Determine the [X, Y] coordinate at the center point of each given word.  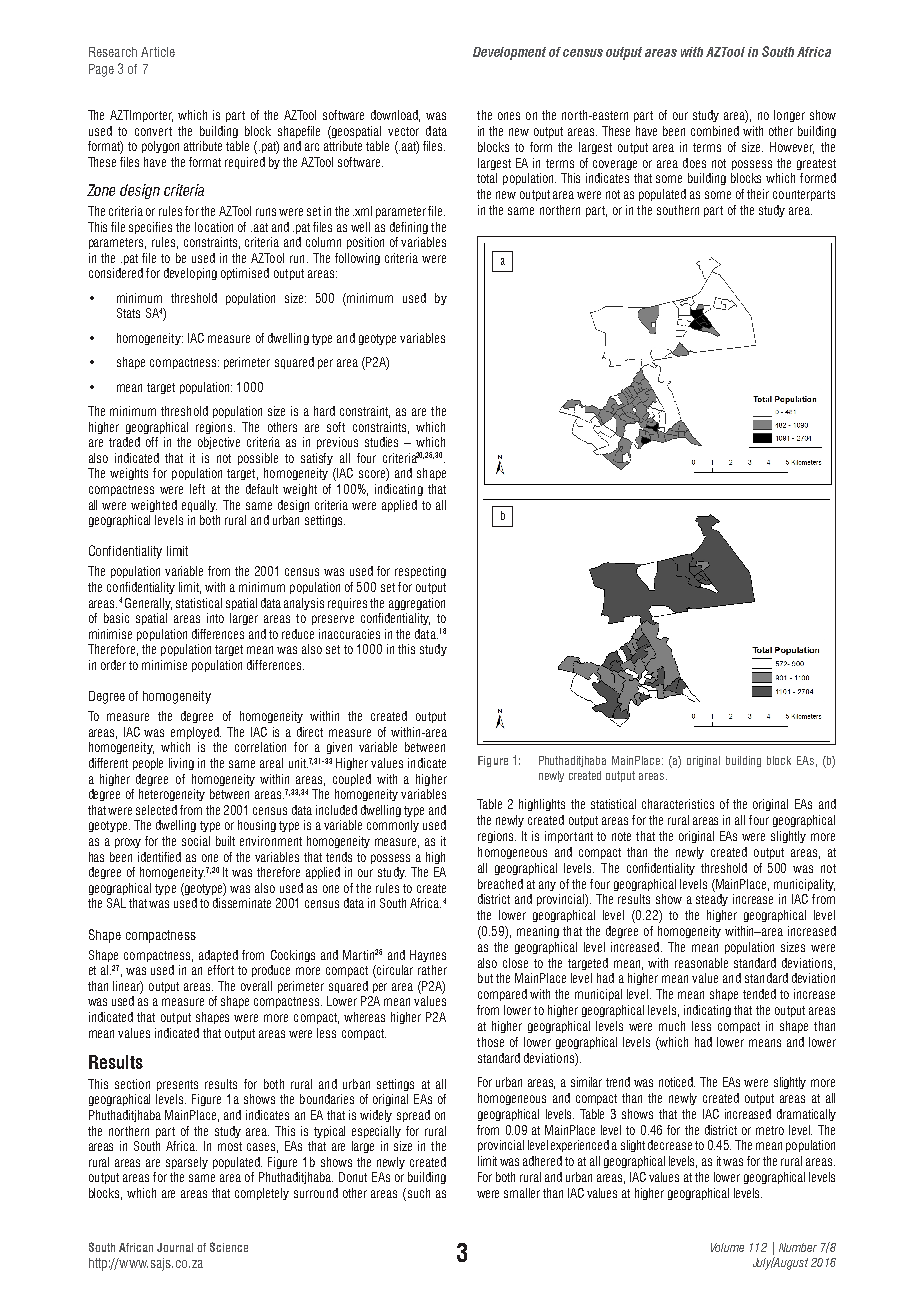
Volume [727, 1247]
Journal [175, 1247]
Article [158, 52]
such [417, 1194]
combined [715, 131]
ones [509, 116]
